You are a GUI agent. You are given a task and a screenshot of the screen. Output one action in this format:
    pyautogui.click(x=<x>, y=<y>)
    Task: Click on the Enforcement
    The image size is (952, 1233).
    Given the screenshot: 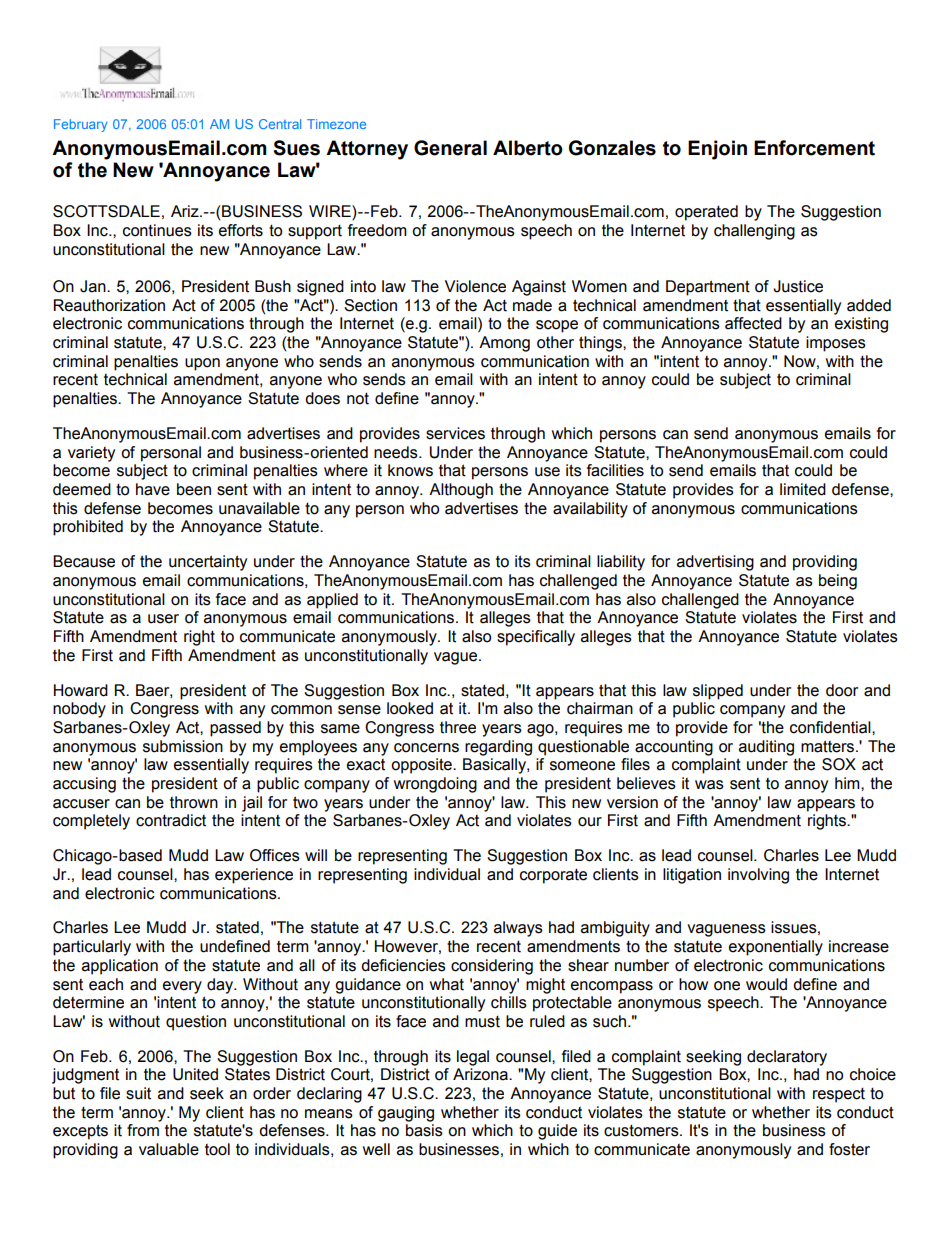 What is the action you would take?
    pyautogui.click(x=814, y=148)
